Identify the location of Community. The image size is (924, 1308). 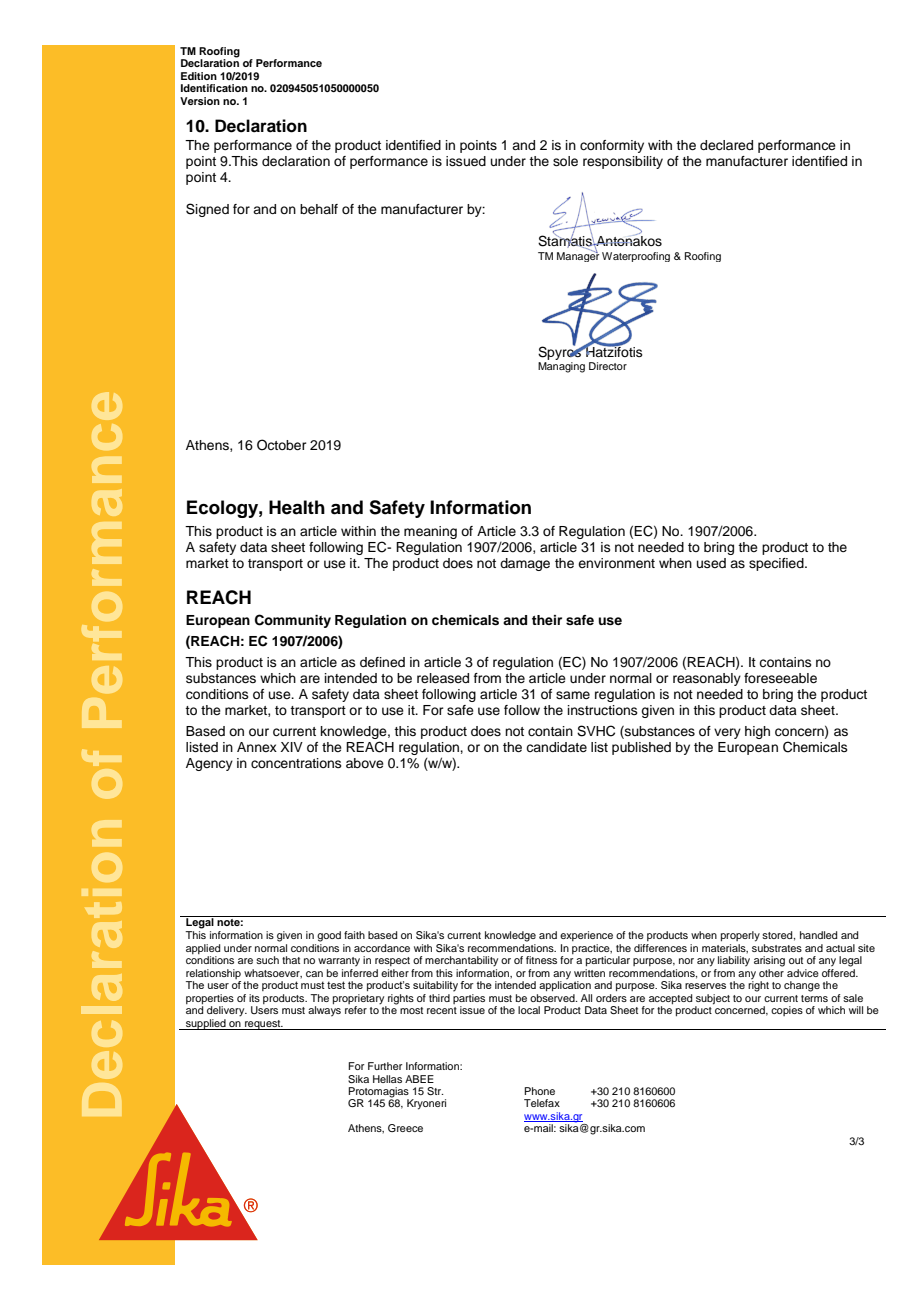
(293, 621).
